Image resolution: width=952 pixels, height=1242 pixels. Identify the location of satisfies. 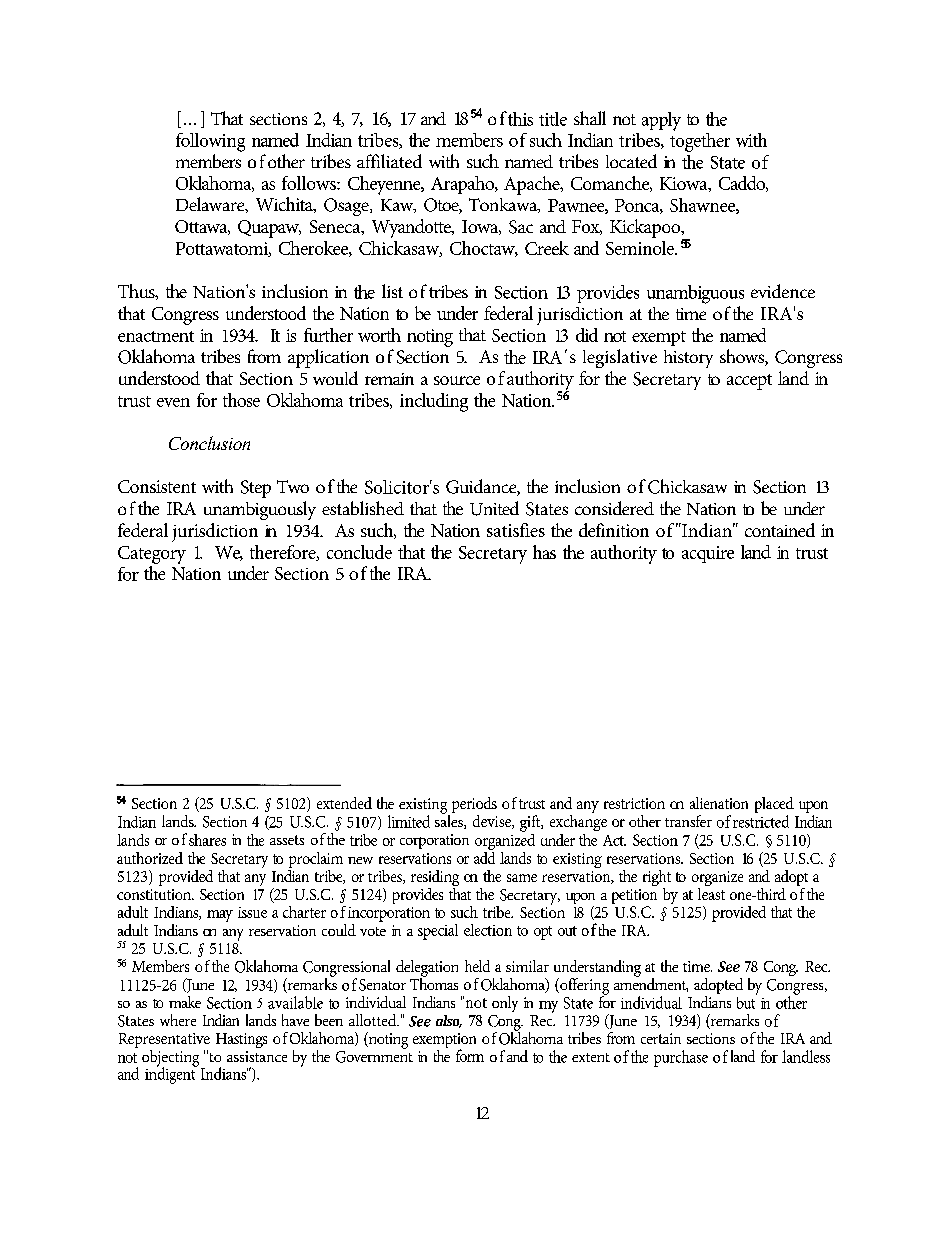
(516, 530).
